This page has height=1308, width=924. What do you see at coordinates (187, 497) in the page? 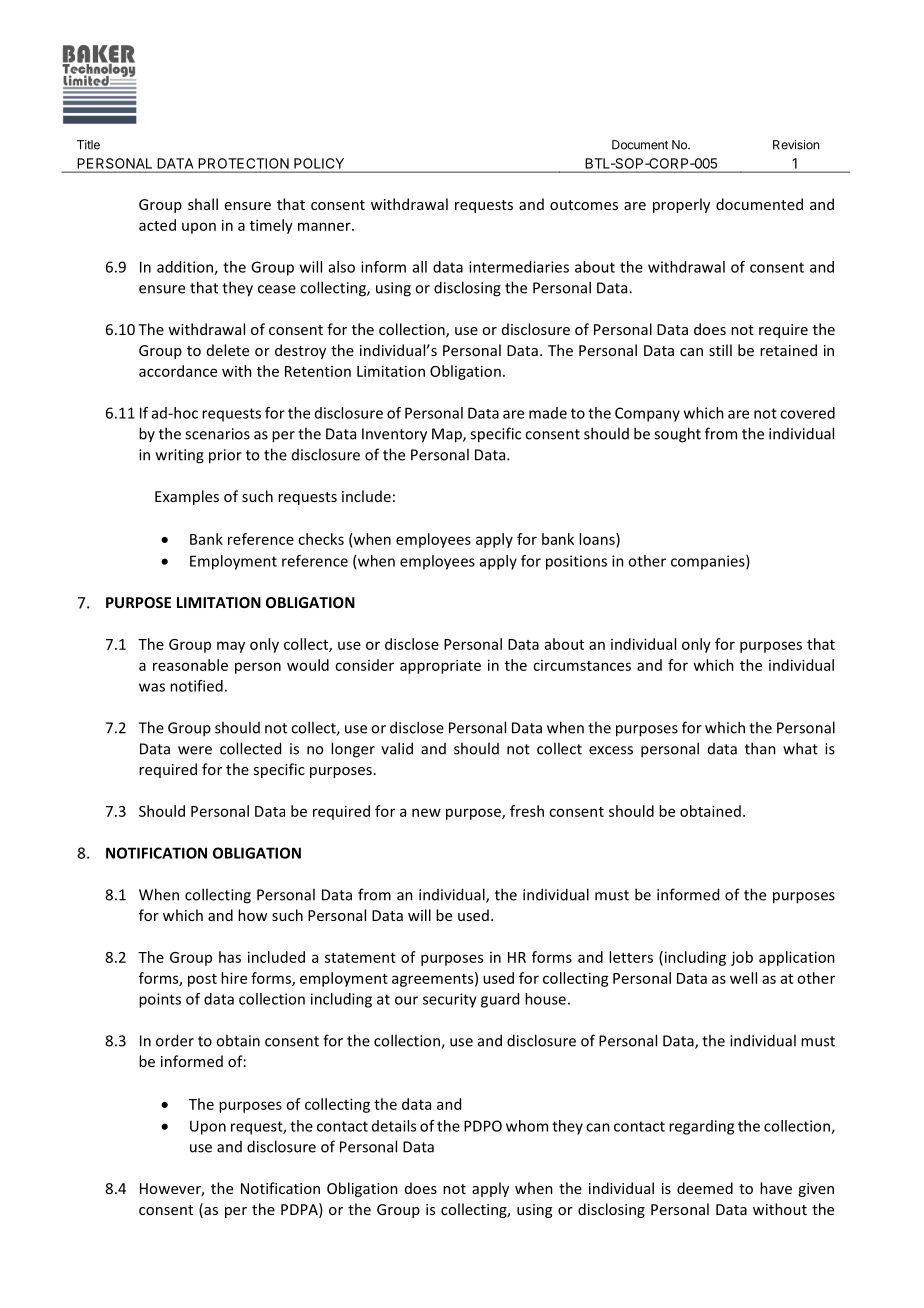
I see `Examples` at bounding box center [187, 497].
